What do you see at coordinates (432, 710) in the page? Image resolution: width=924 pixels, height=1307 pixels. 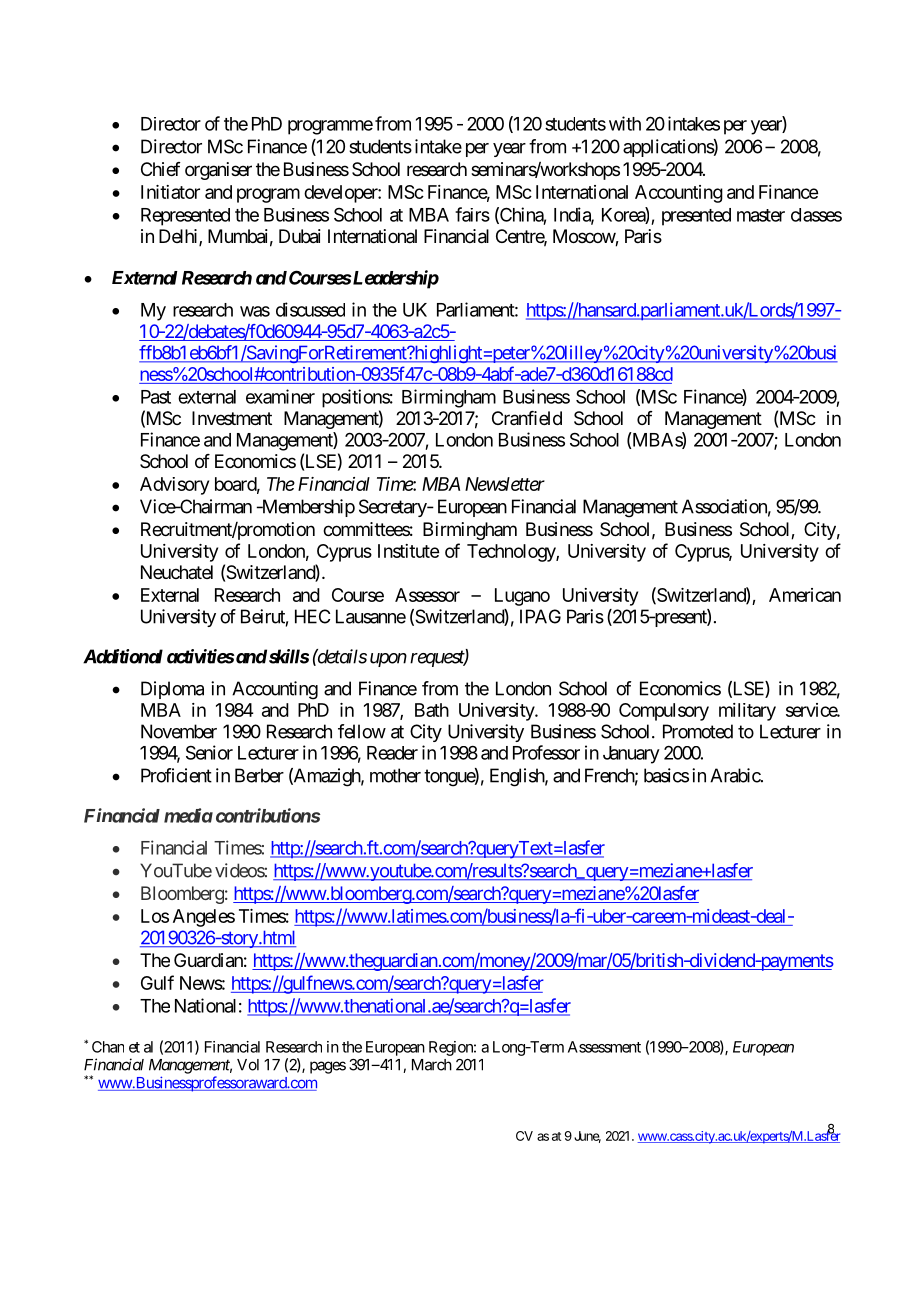 I see `Bath` at bounding box center [432, 710].
